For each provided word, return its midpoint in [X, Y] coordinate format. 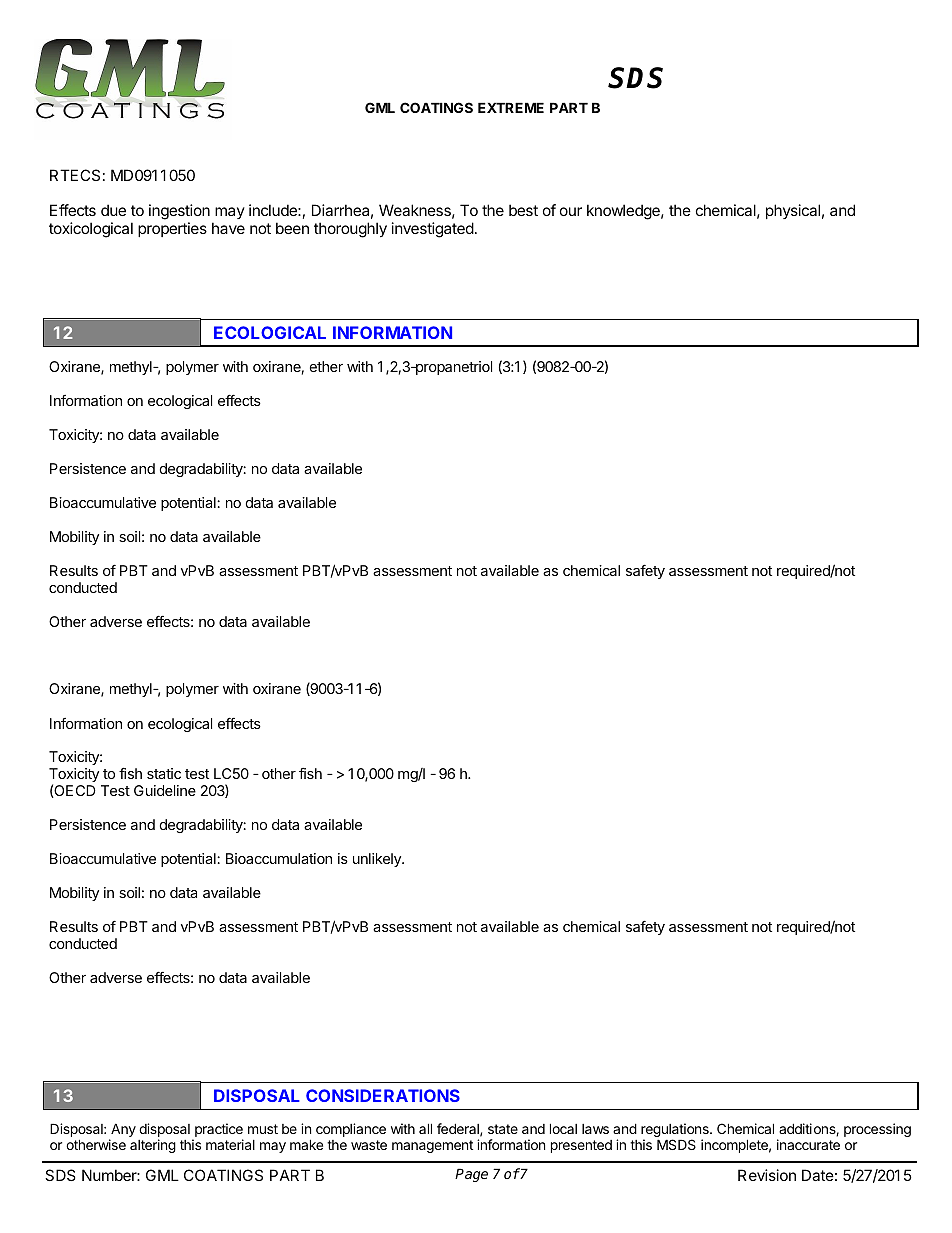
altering [153, 1146]
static [164, 773]
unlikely [378, 860]
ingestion [179, 213]
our [571, 211]
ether [326, 366]
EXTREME [511, 107]
